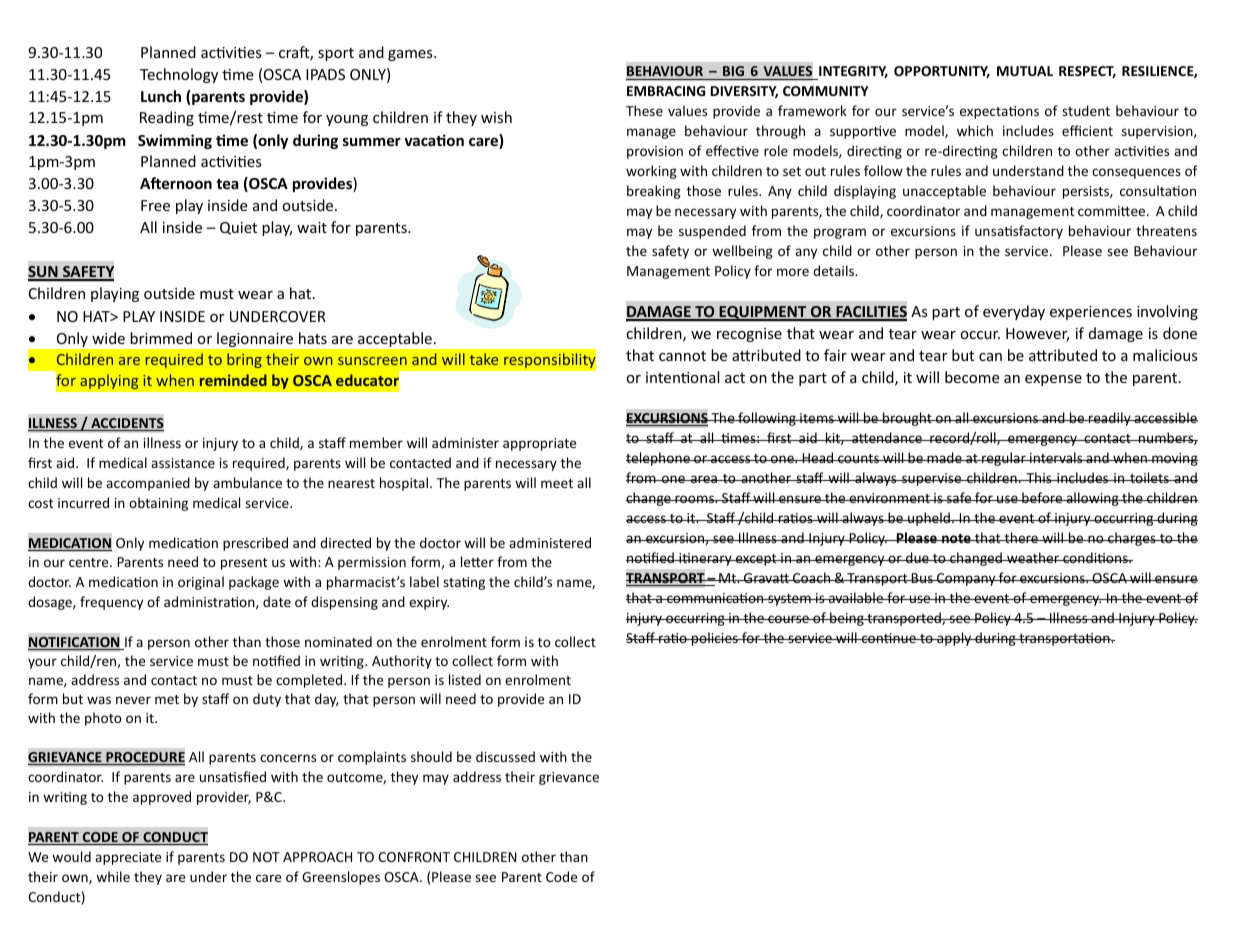 The height and width of the screenshot is (952, 1233). Describe the element at coordinates (712, 232) in the screenshot. I see `suspended` at that location.
